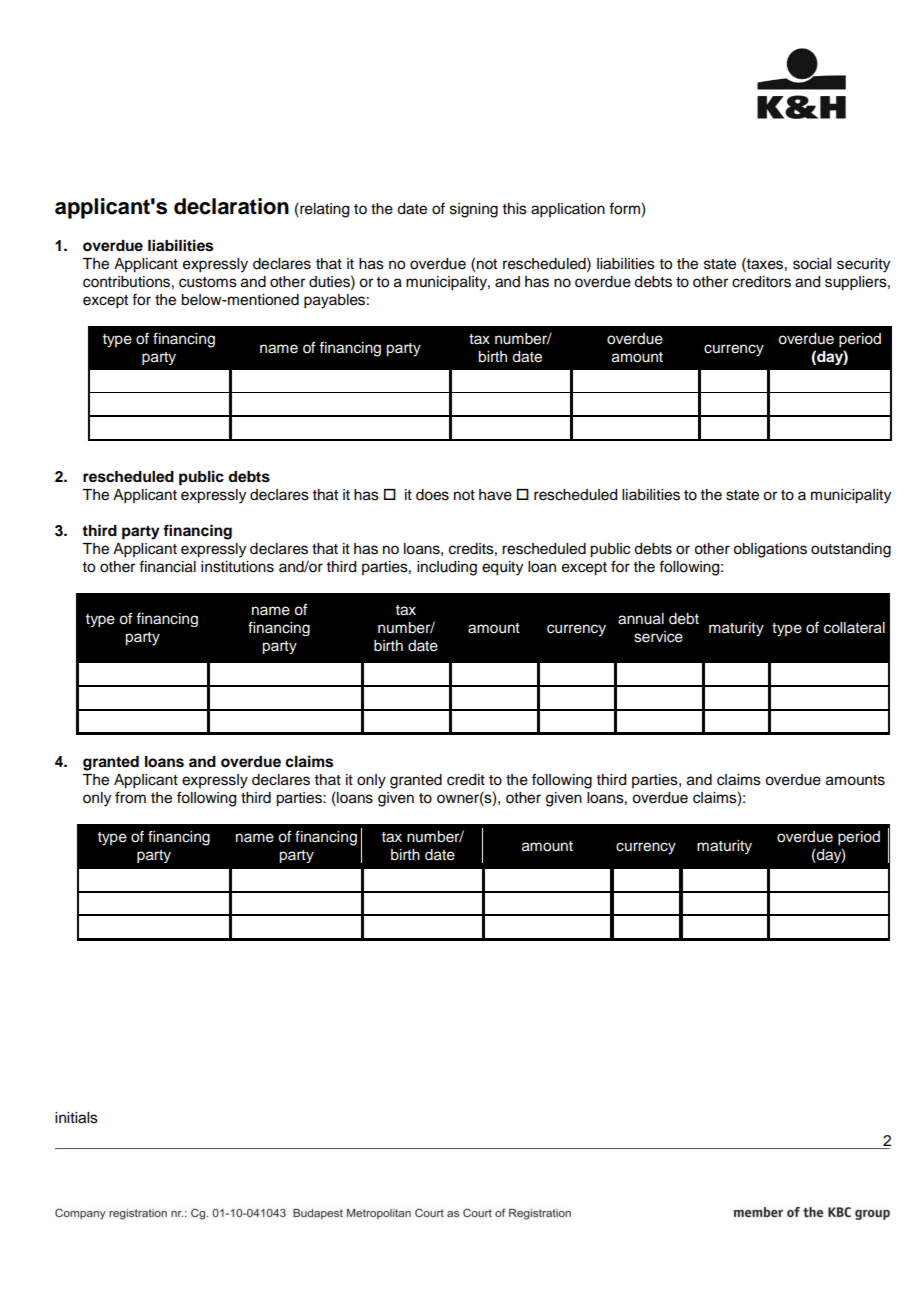 The width and height of the screenshot is (924, 1308). What do you see at coordinates (474, 210) in the screenshot?
I see `signing` at bounding box center [474, 210].
